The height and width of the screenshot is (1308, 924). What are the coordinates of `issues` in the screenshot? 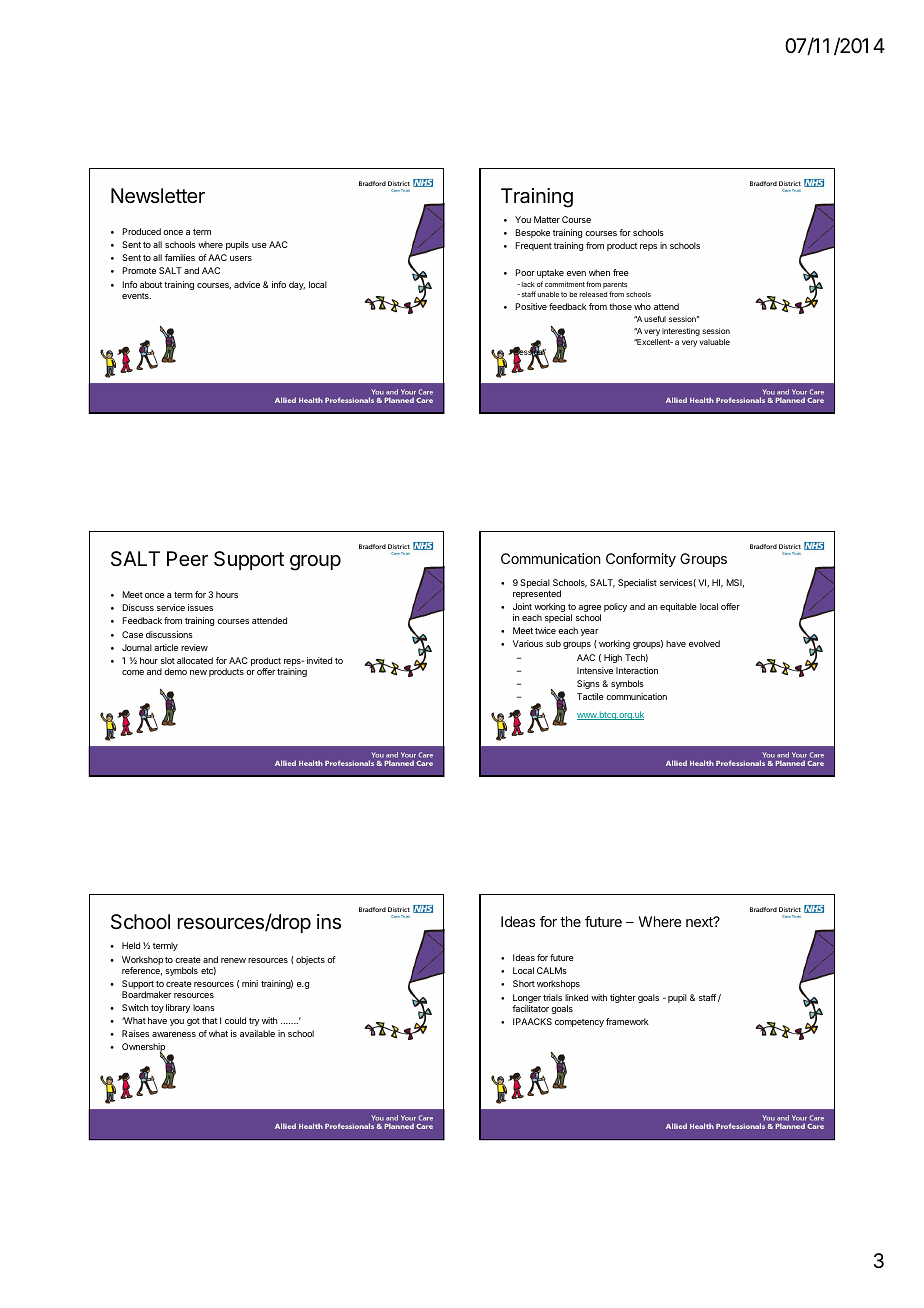 It's located at (200, 607).
